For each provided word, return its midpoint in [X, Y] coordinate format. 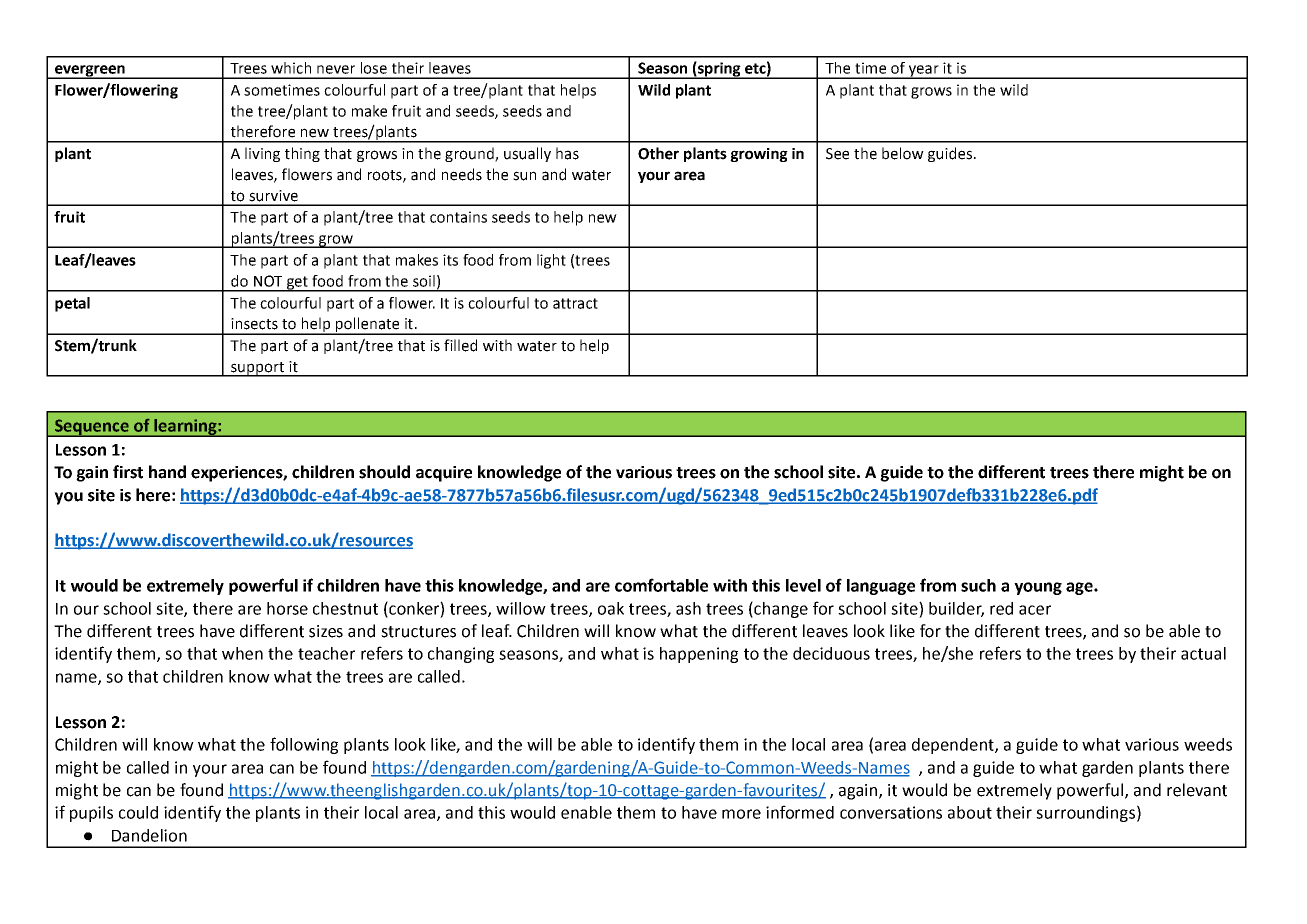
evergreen [90, 72]
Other [658, 153]
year [924, 72]
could [138, 812]
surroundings [1085, 814]
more [741, 814]
